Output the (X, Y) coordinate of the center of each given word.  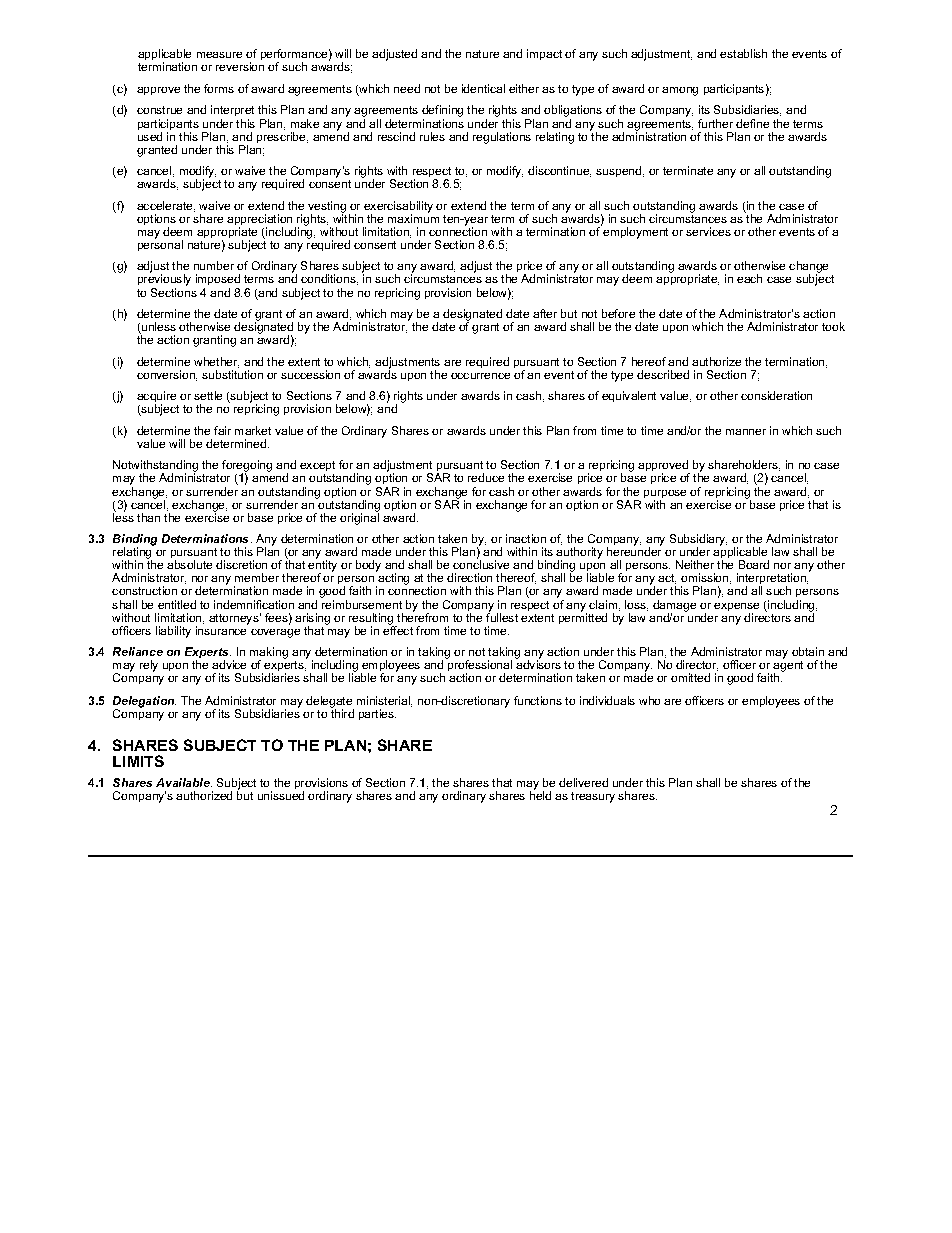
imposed (218, 279)
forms (219, 88)
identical (483, 88)
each (749, 278)
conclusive (481, 563)
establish (743, 53)
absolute (189, 564)
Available (184, 782)
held (540, 794)
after (545, 313)
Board (754, 564)
